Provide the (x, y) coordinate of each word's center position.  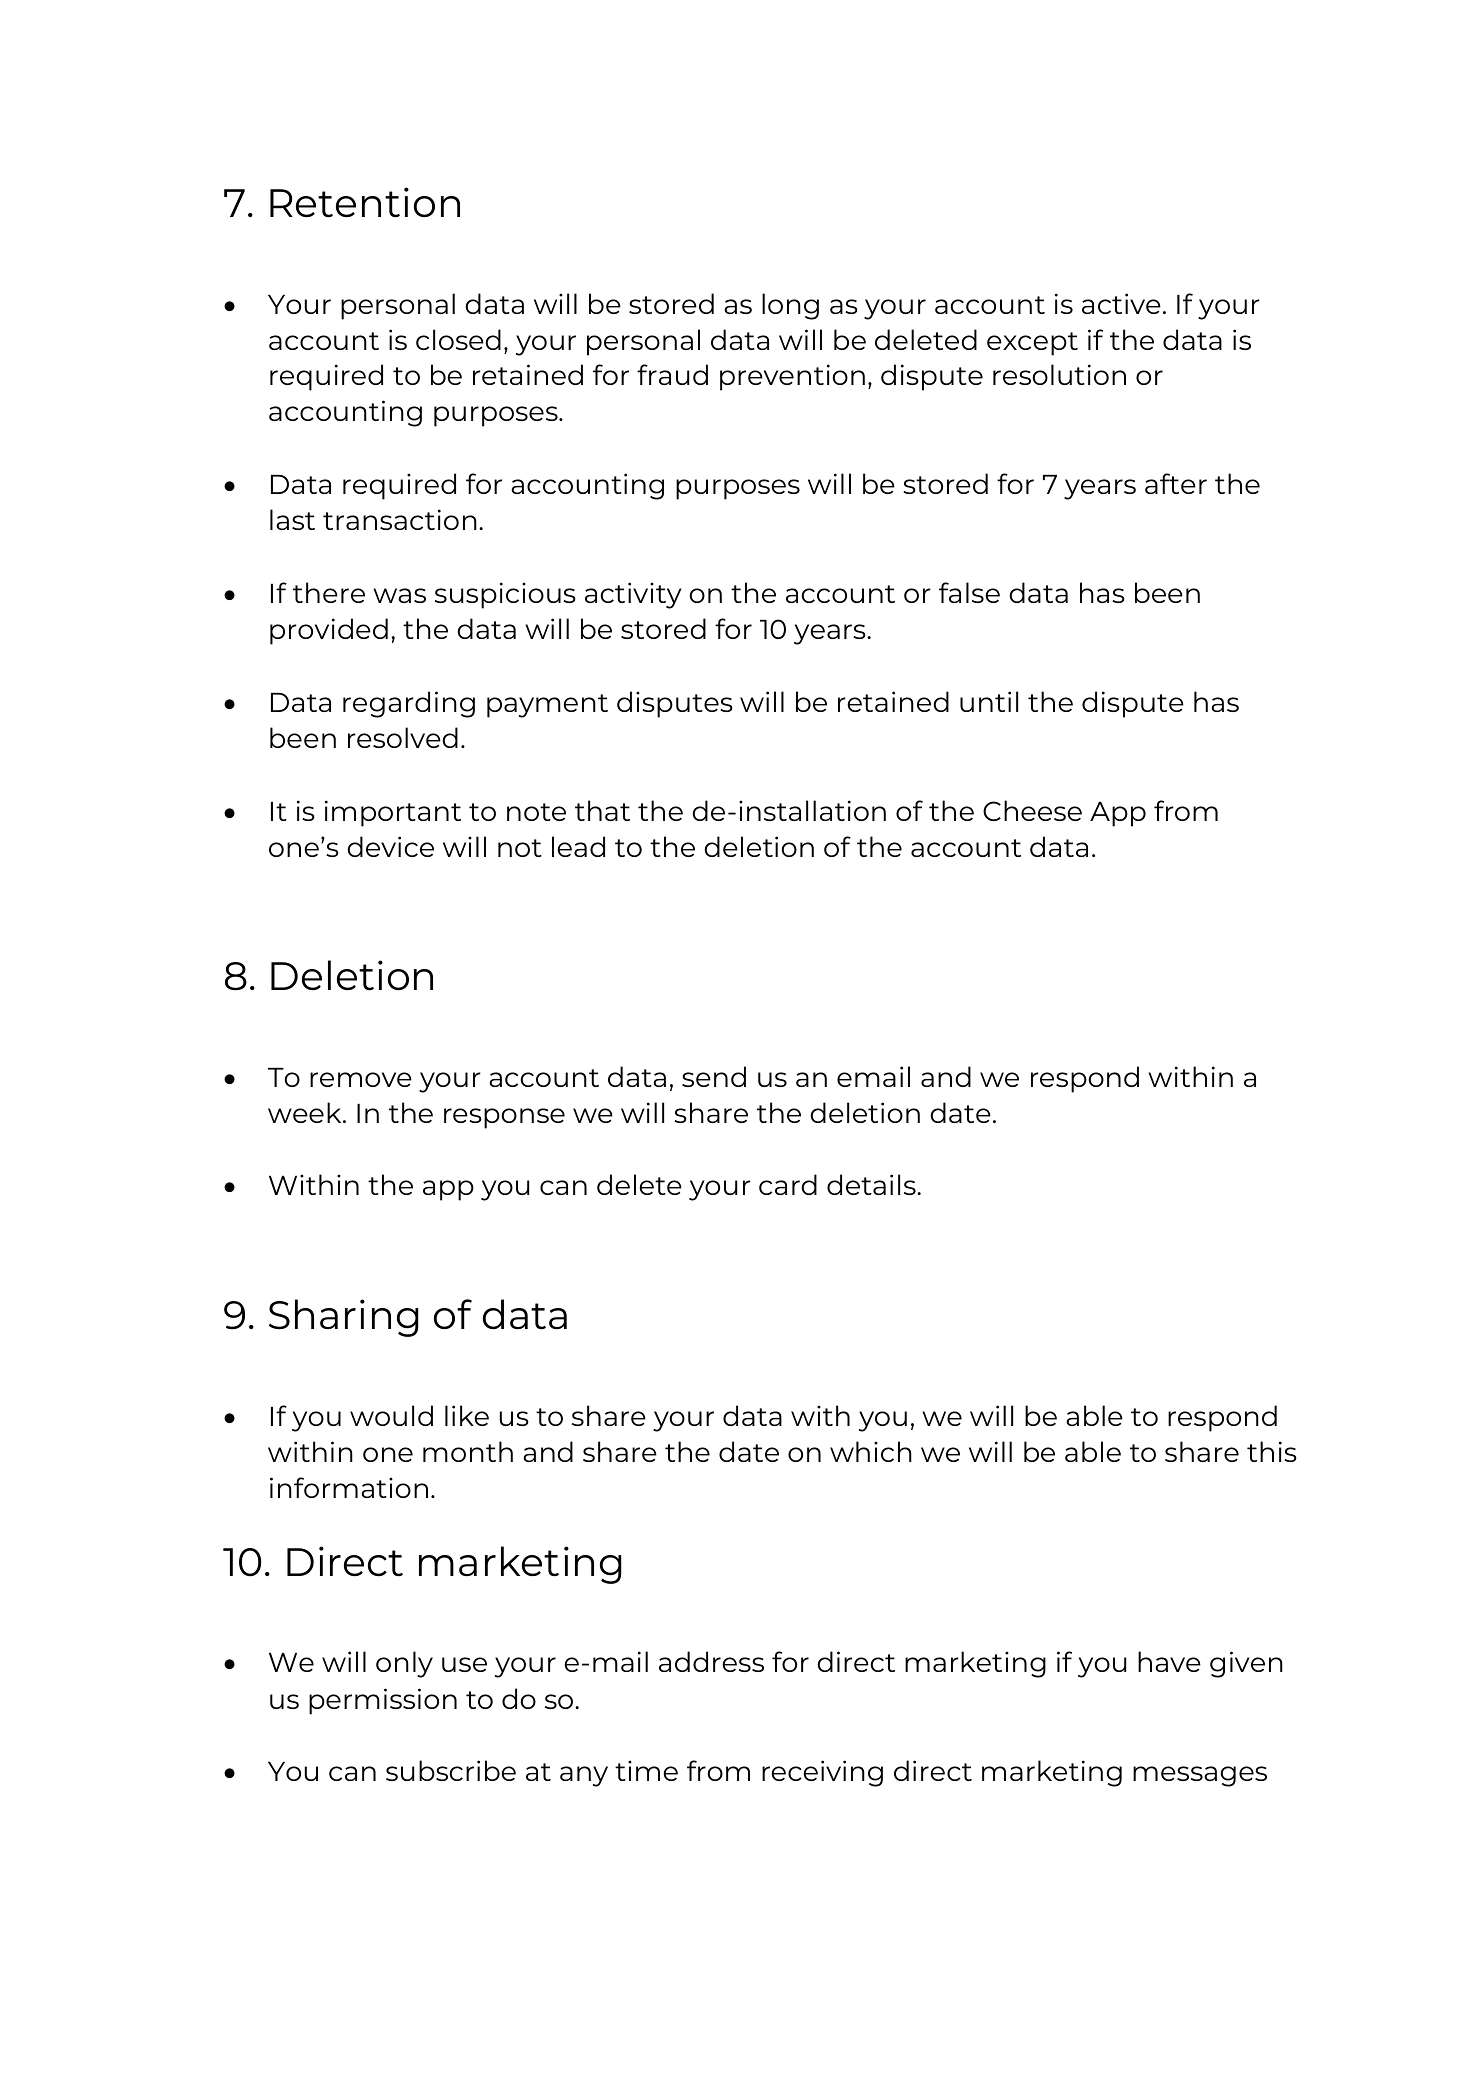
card (788, 1184)
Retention (365, 202)
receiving (822, 1773)
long (790, 306)
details (872, 1184)
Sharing (344, 1318)
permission (383, 1701)
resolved (403, 737)
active (1121, 303)
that (602, 810)
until (989, 701)
